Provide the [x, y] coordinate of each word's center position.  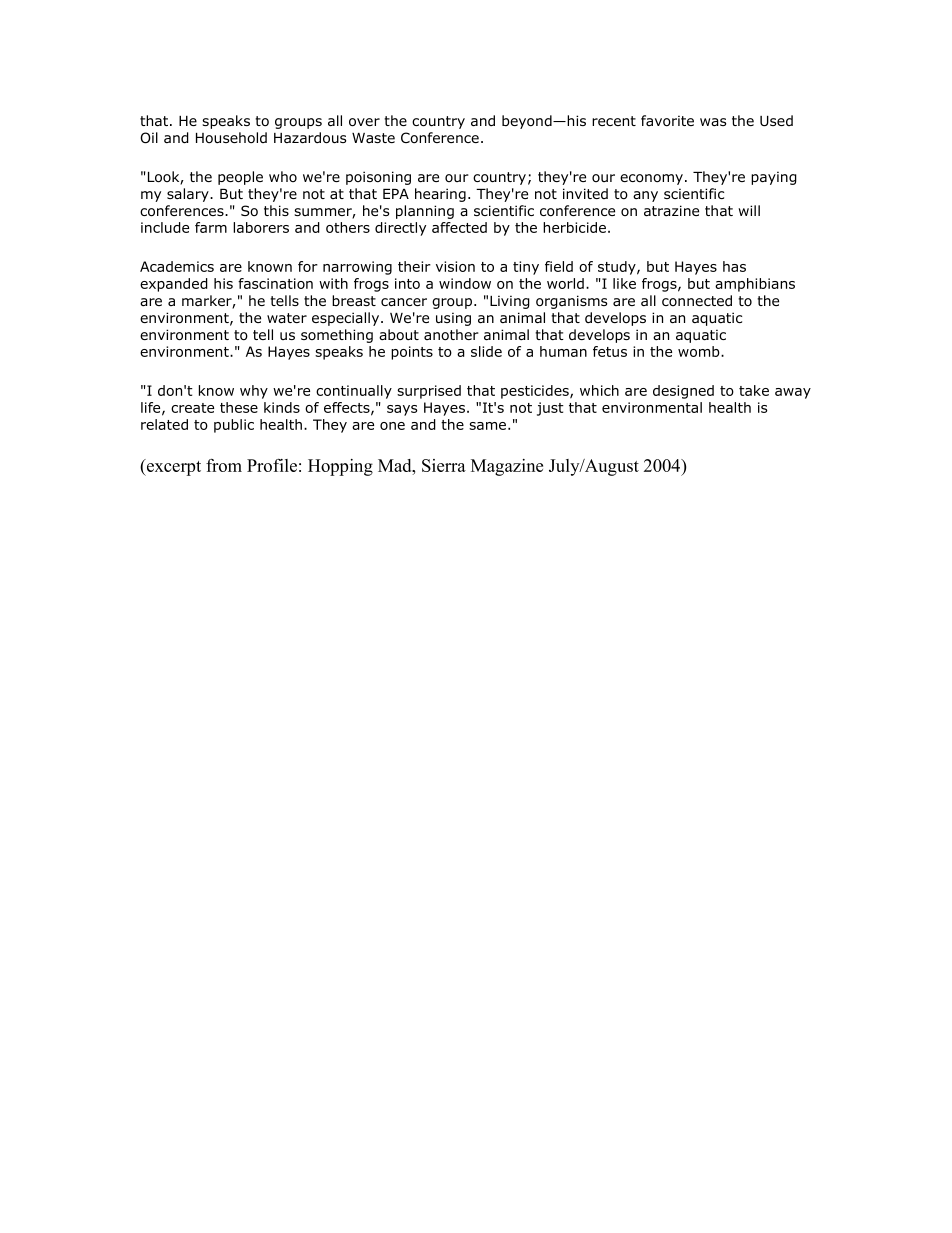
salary [189, 195]
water [287, 318]
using [453, 319]
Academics [177, 266]
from [224, 465]
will [749, 210]
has [734, 266]
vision [455, 266]
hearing [440, 195]
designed [683, 392]
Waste [373, 138]
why [254, 392]
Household [231, 138]
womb [700, 351]
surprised [429, 392]
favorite [667, 121]
